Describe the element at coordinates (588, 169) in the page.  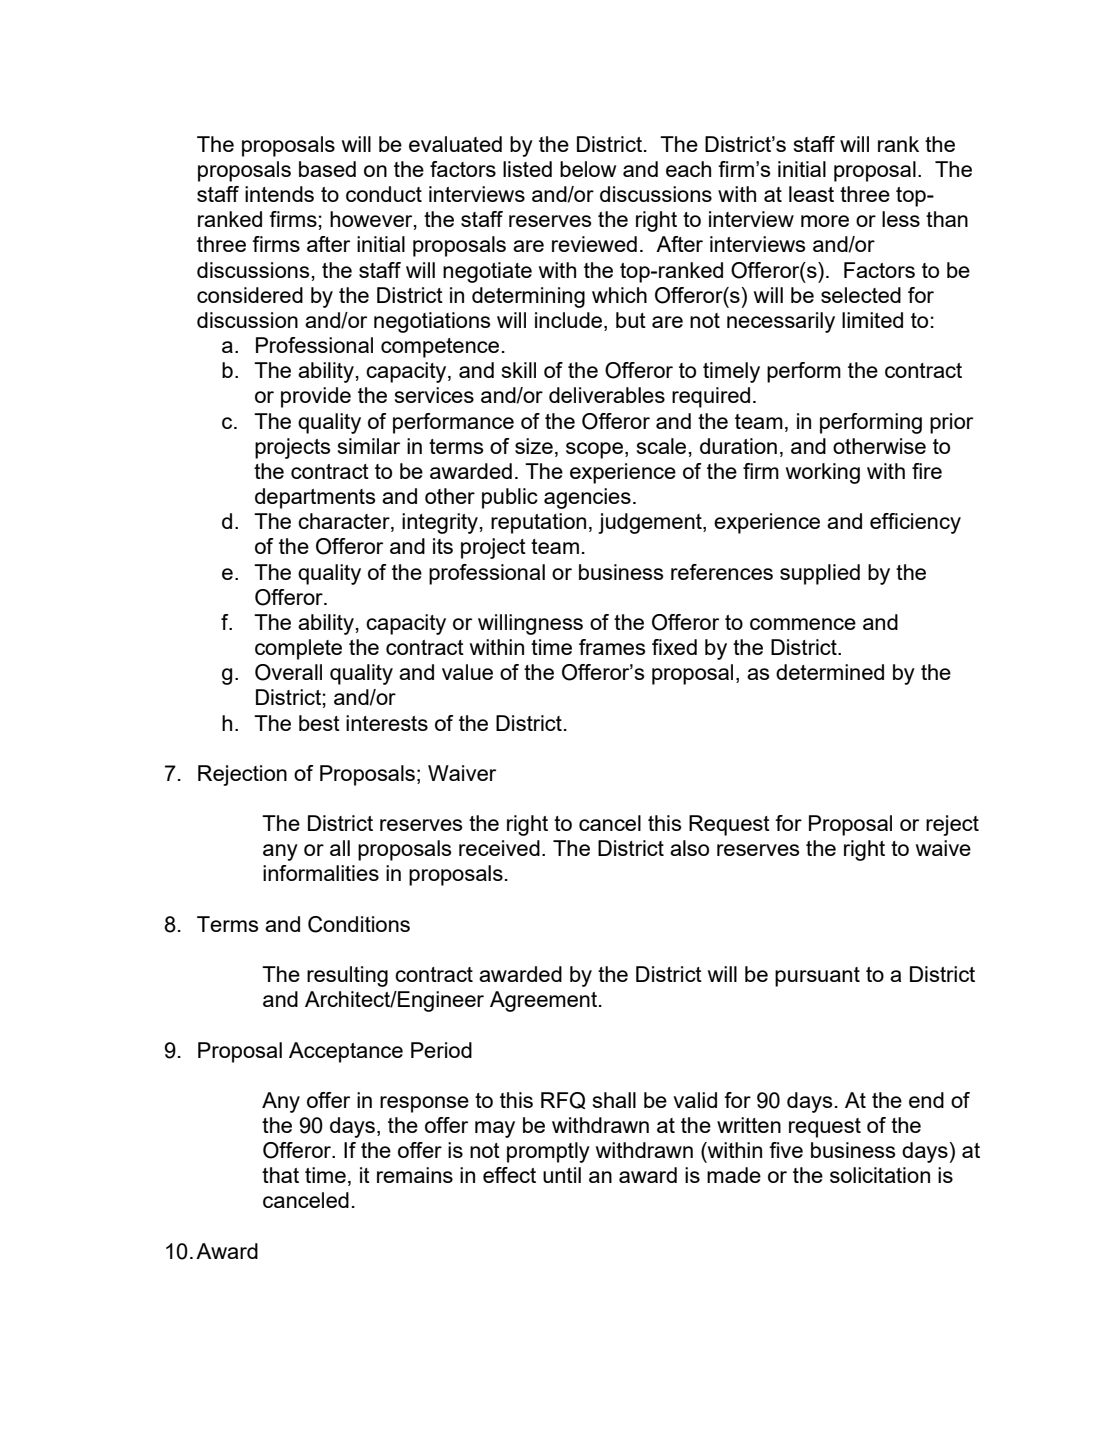
I see `below` at that location.
